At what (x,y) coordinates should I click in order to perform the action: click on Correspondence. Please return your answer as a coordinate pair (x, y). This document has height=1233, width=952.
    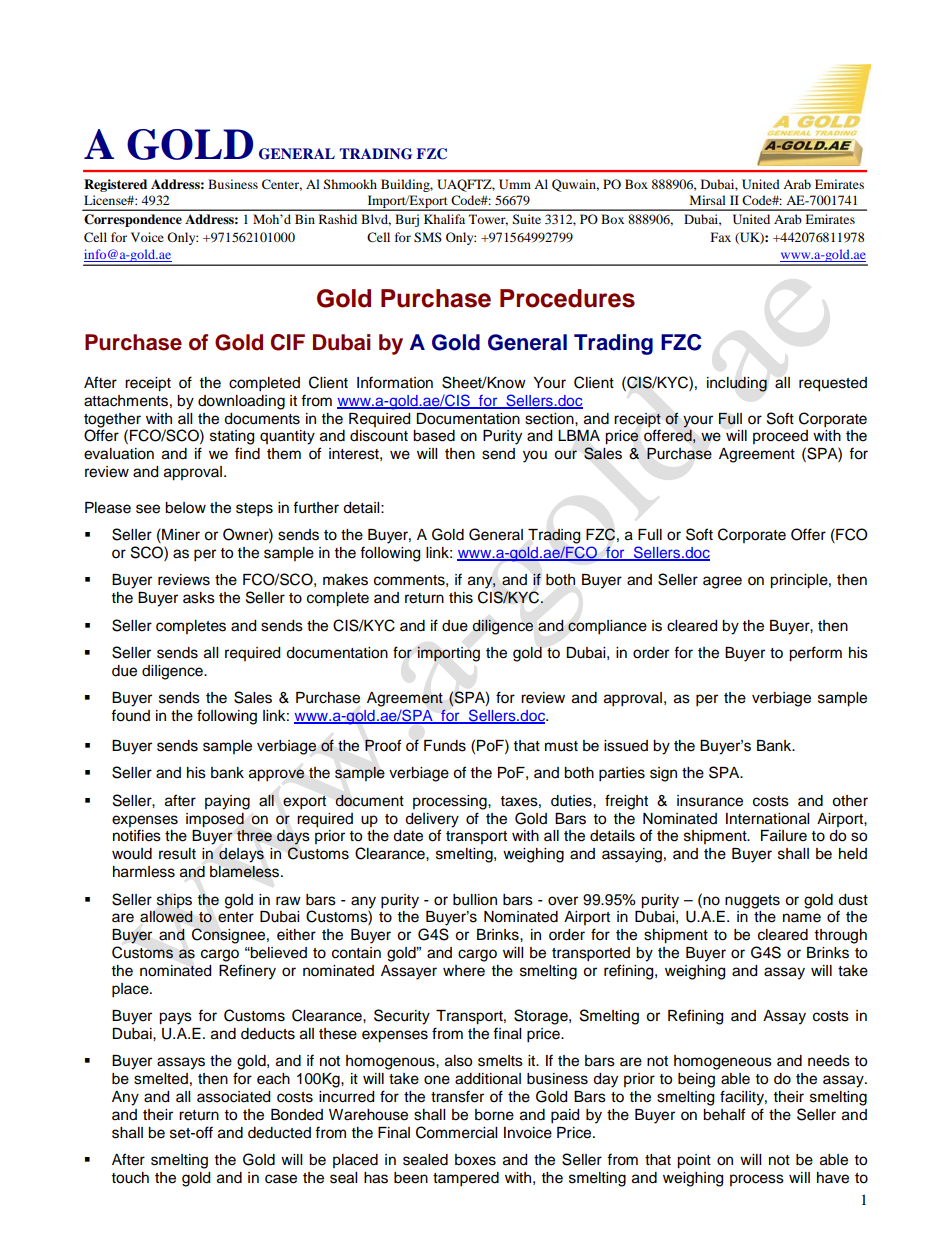
    Looking at the image, I should click on (133, 220).
